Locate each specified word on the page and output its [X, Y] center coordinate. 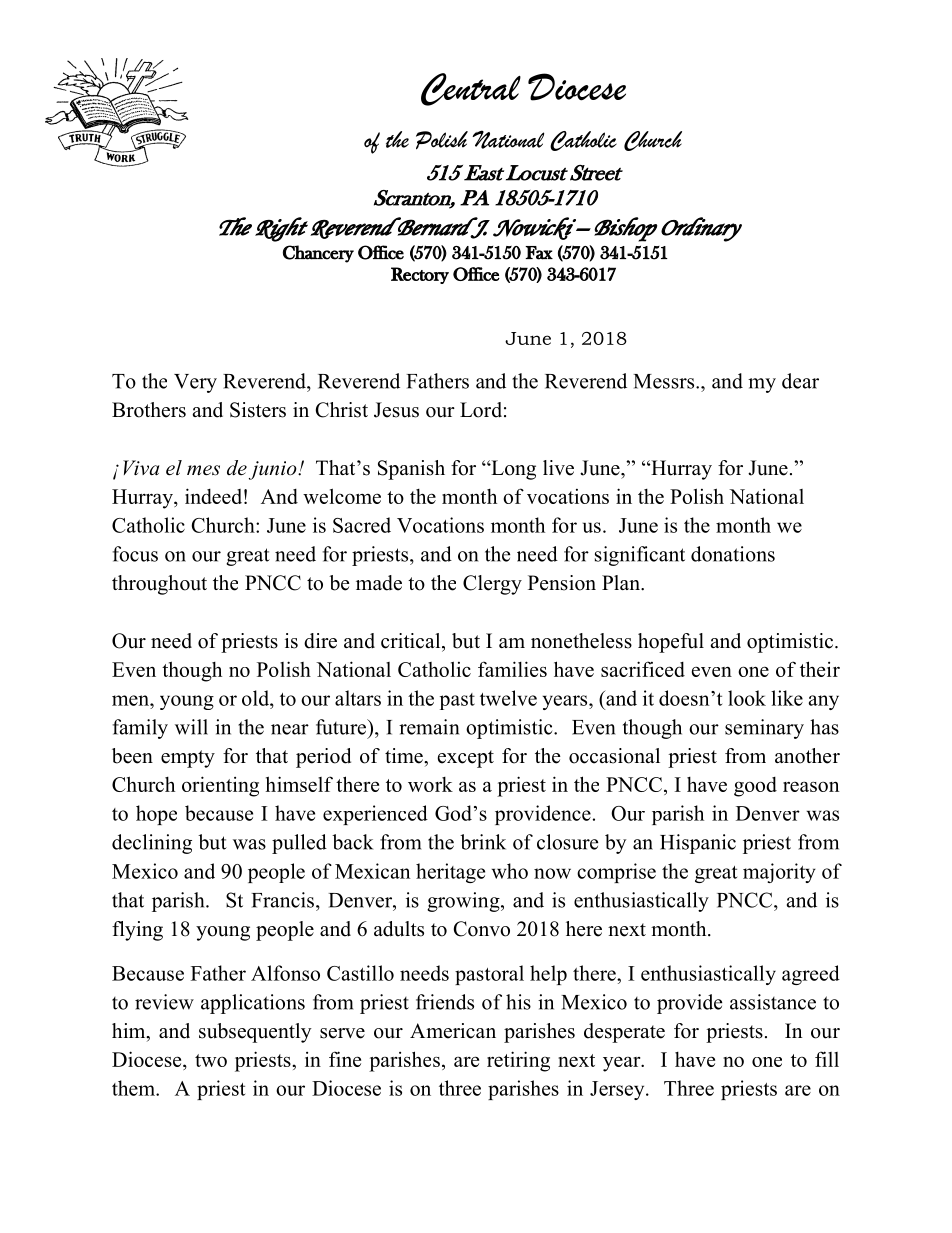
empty [188, 759]
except [466, 759]
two [211, 1060]
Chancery [318, 254]
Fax [539, 253]
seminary [764, 729]
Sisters [258, 410]
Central [471, 89]
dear [800, 381]
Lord [481, 410]
